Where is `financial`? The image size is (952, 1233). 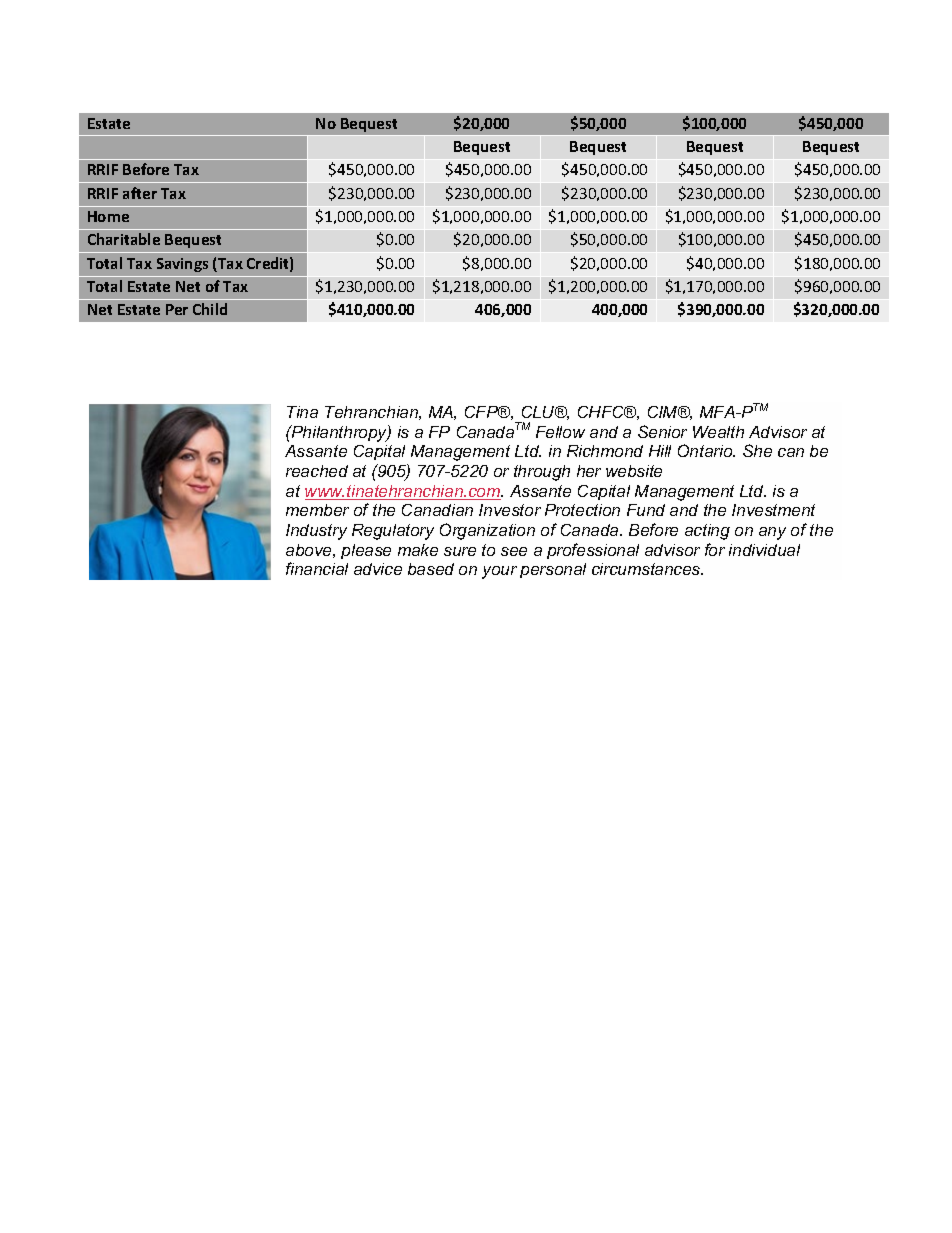
financial is located at coordinates (317, 568).
